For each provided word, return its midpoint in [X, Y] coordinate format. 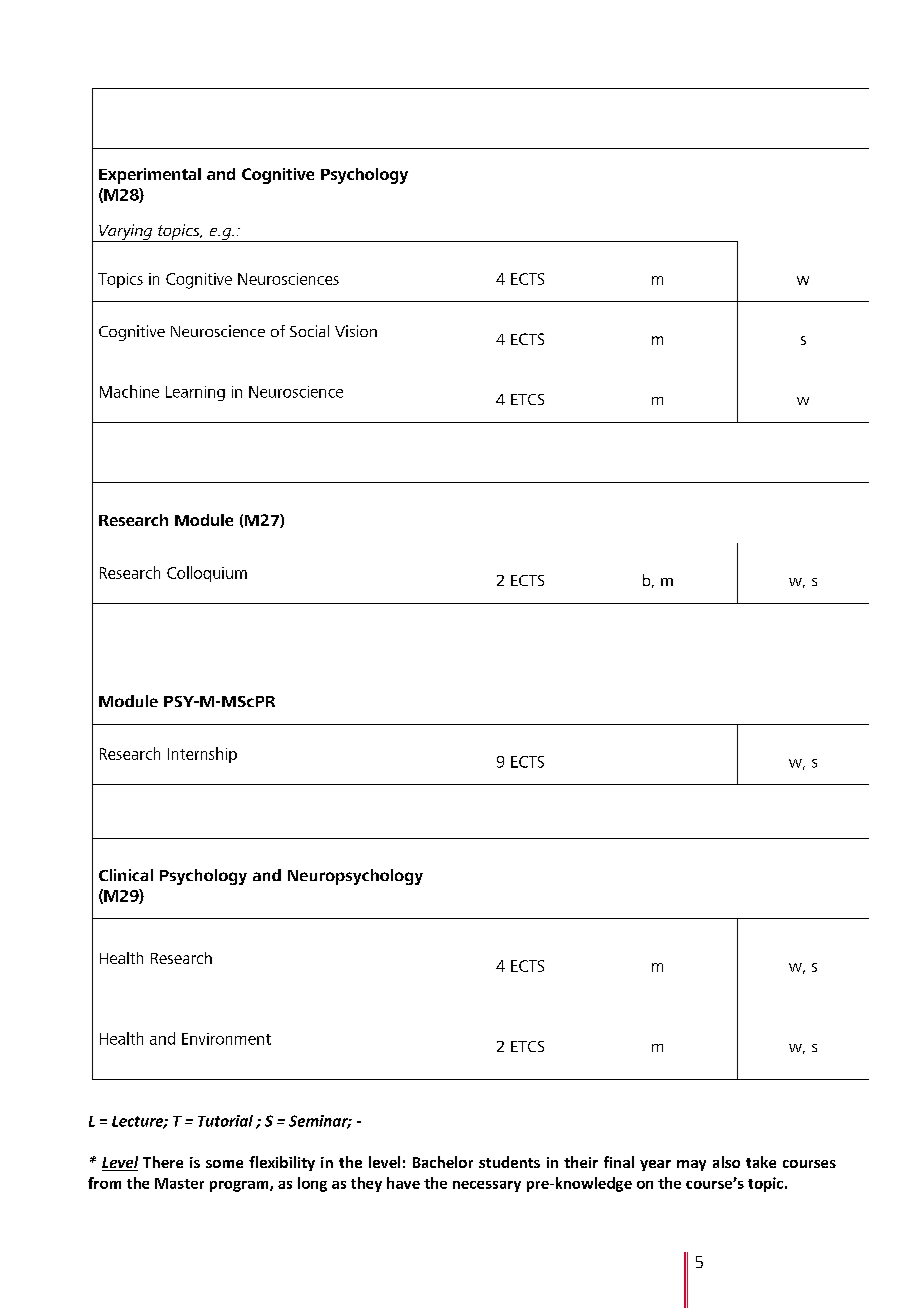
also [726, 1162]
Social [309, 331]
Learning [195, 393]
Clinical [126, 875]
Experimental [150, 176]
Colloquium [207, 574]
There [163, 1162]
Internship [202, 755]
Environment [226, 1039]
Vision [356, 331]
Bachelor [443, 1162]
